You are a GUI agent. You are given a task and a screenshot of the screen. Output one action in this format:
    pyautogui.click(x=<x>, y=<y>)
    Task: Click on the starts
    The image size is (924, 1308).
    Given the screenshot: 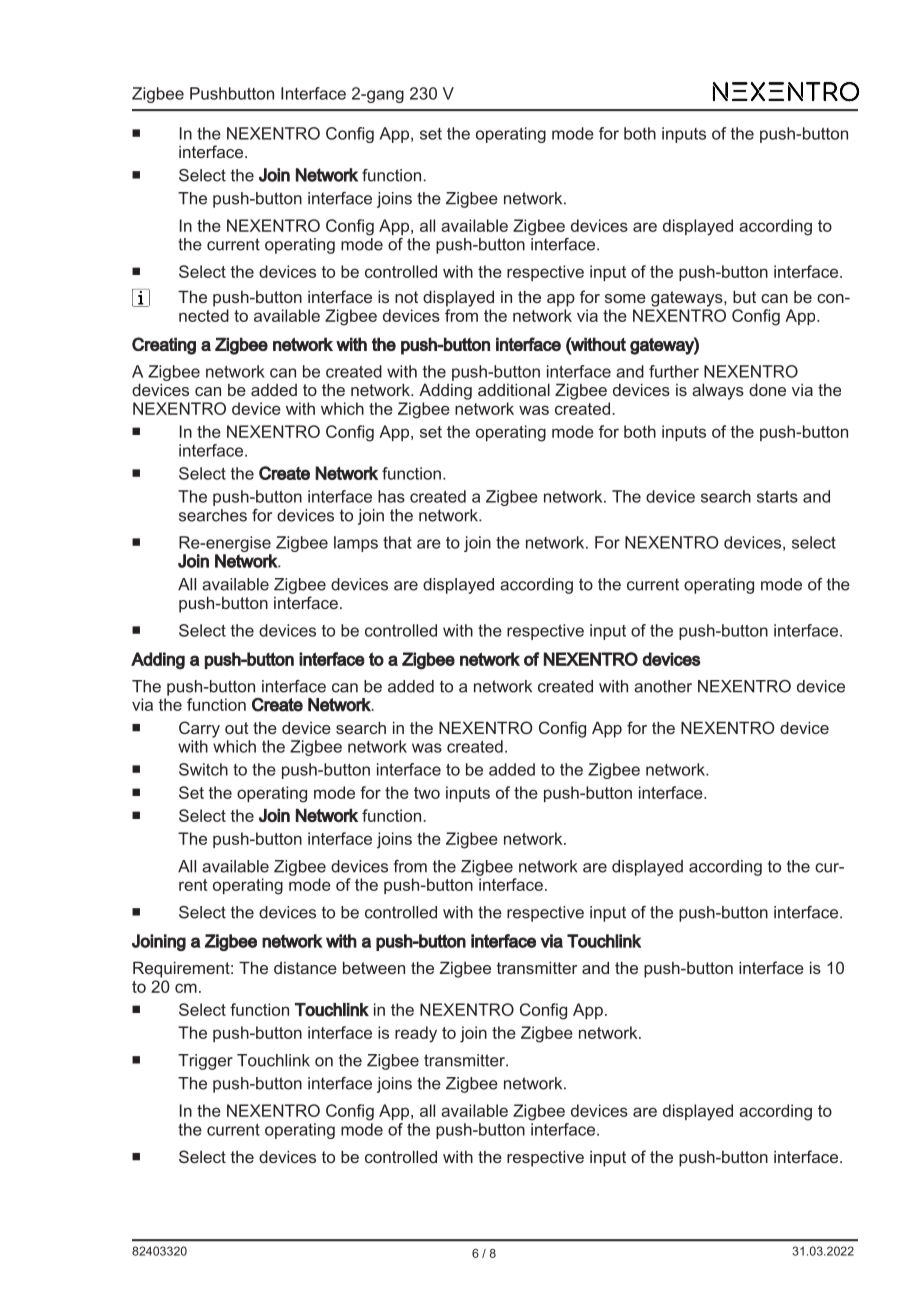 What is the action you would take?
    pyautogui.click(x=777, y=497)
